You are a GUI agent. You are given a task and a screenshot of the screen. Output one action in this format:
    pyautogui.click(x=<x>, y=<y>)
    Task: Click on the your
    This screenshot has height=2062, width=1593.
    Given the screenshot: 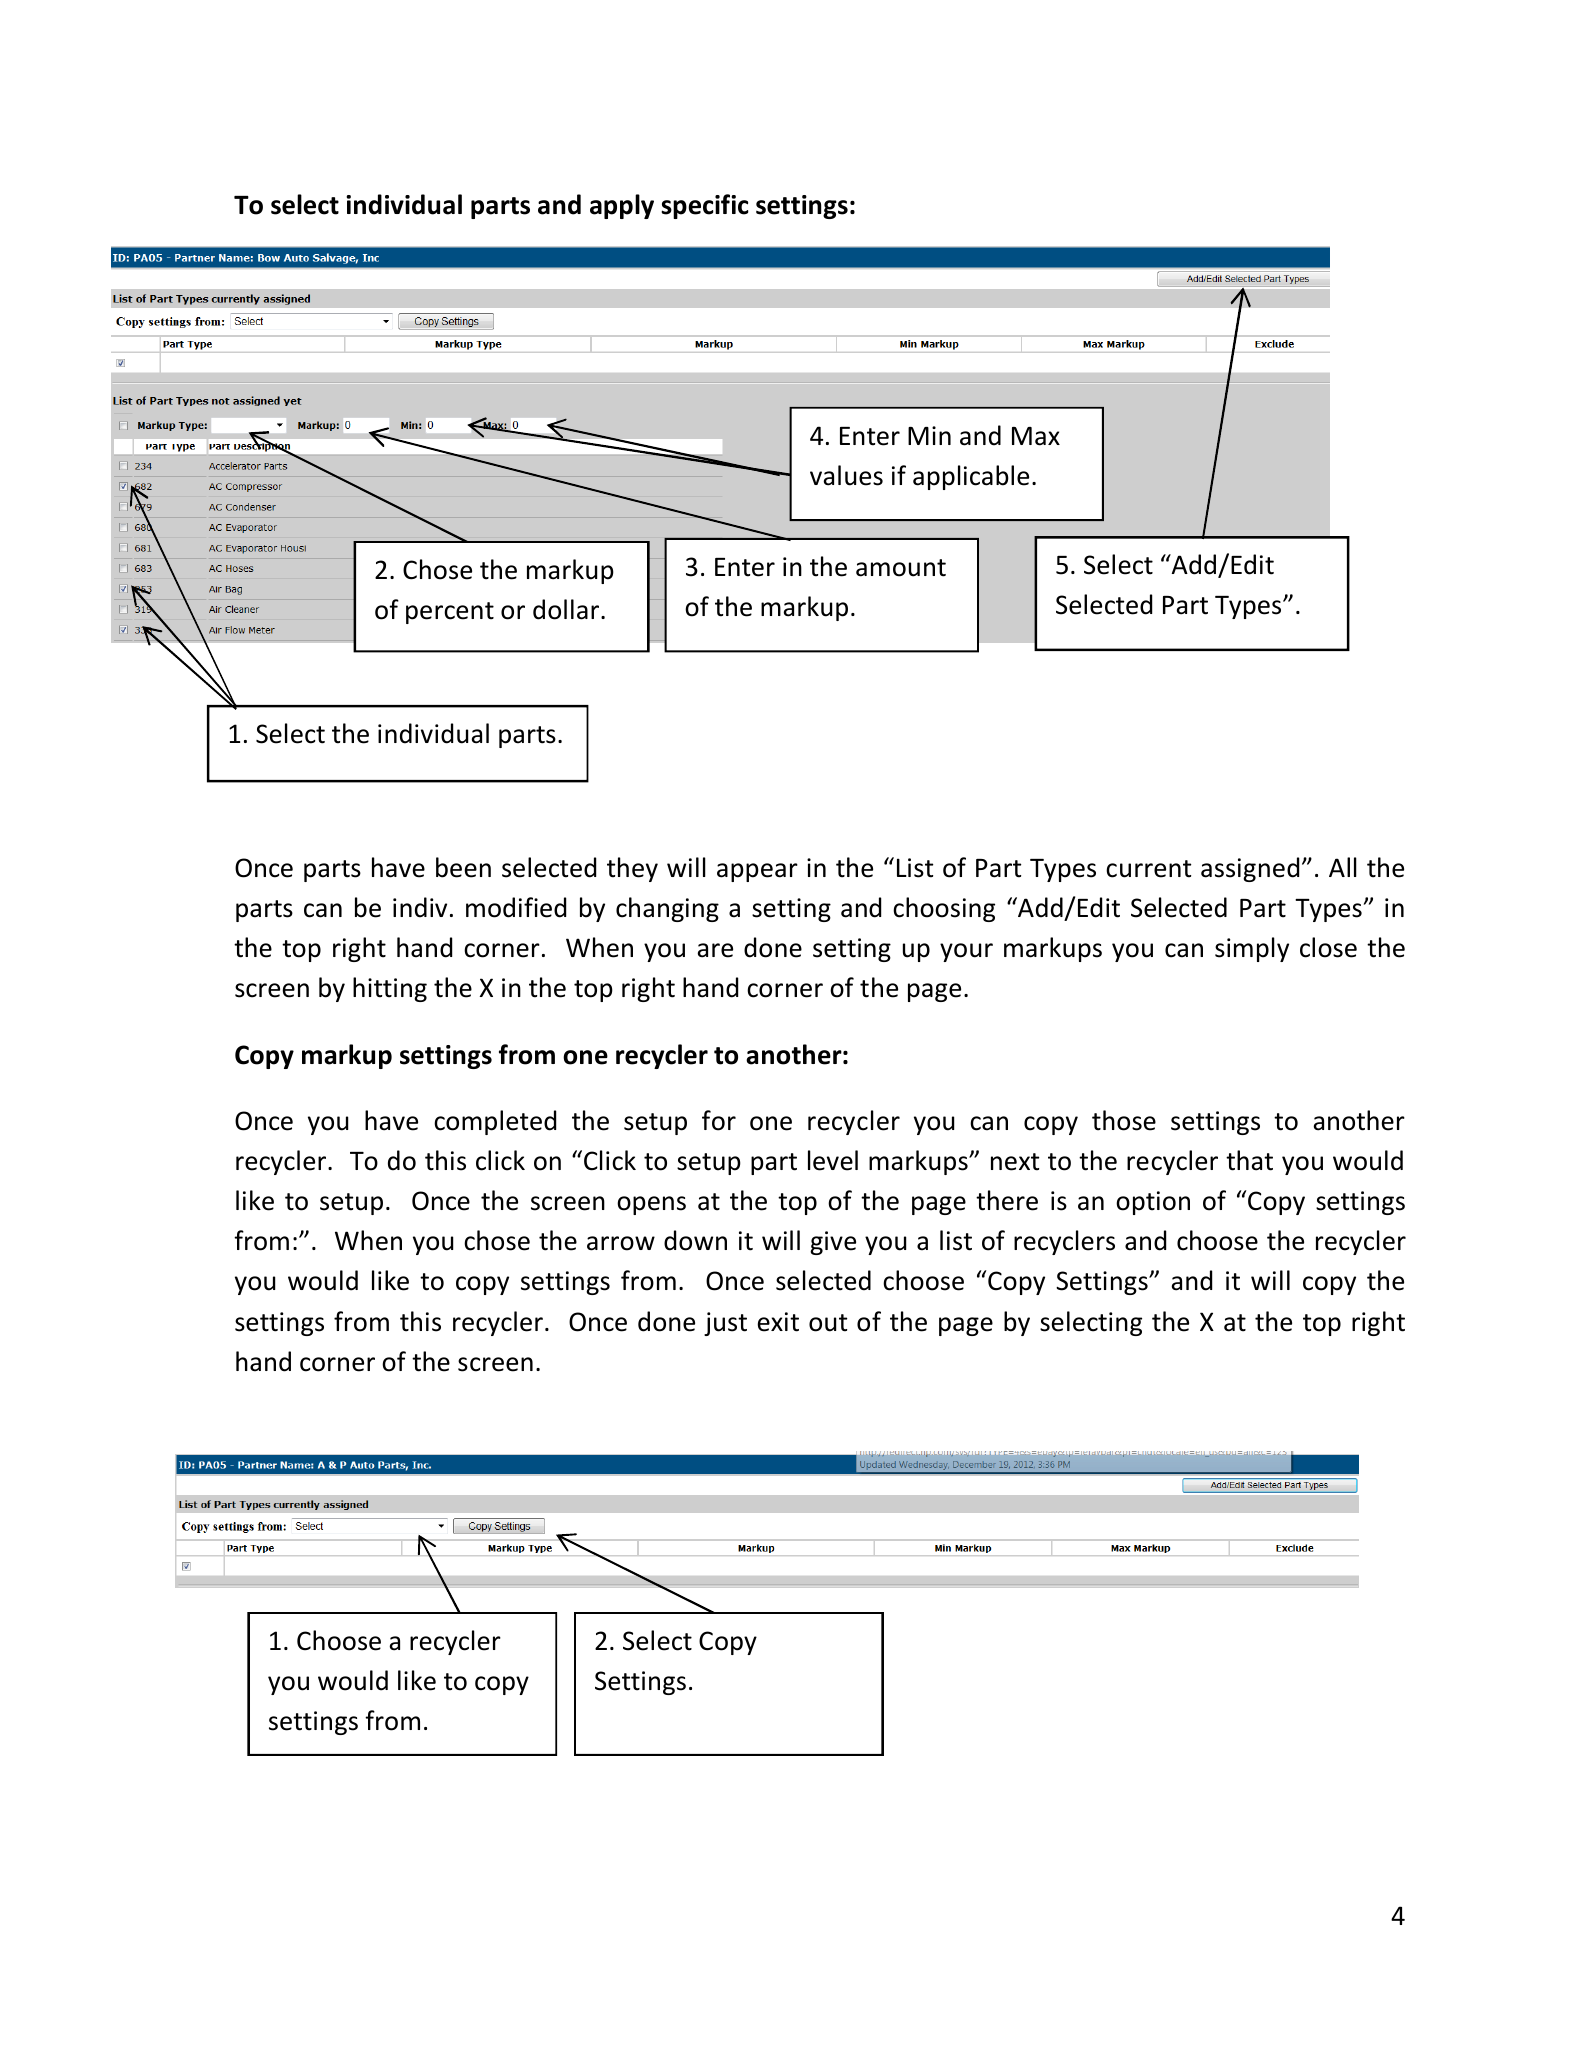 What is the action you would take?
    pyautogui.click(x=966, y=952)
